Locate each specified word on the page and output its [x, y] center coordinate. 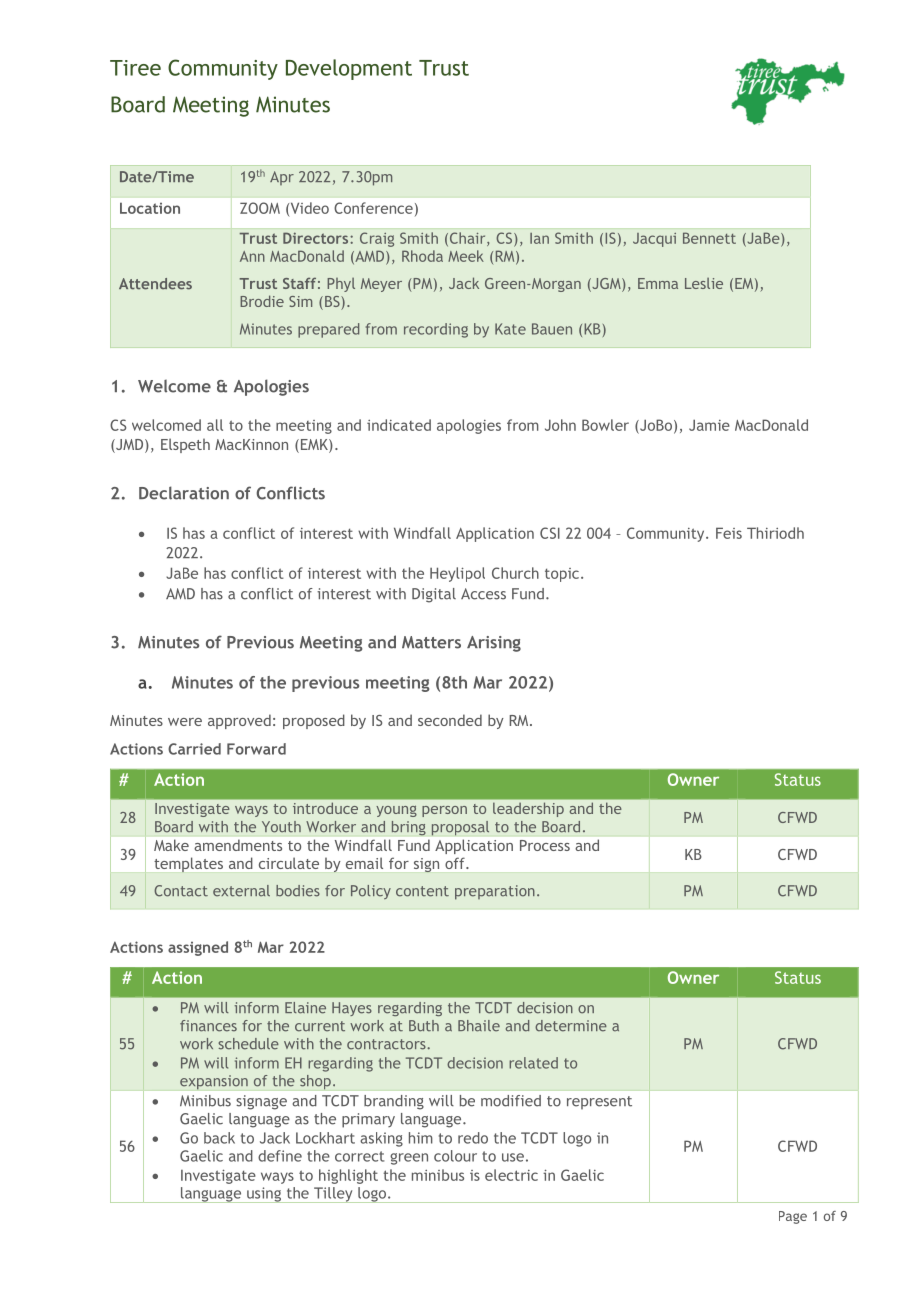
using [264, 1195]
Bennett [709, 238]
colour [455, 1156]
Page [793, 1217]
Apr [282, 178]
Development [349, 69]
